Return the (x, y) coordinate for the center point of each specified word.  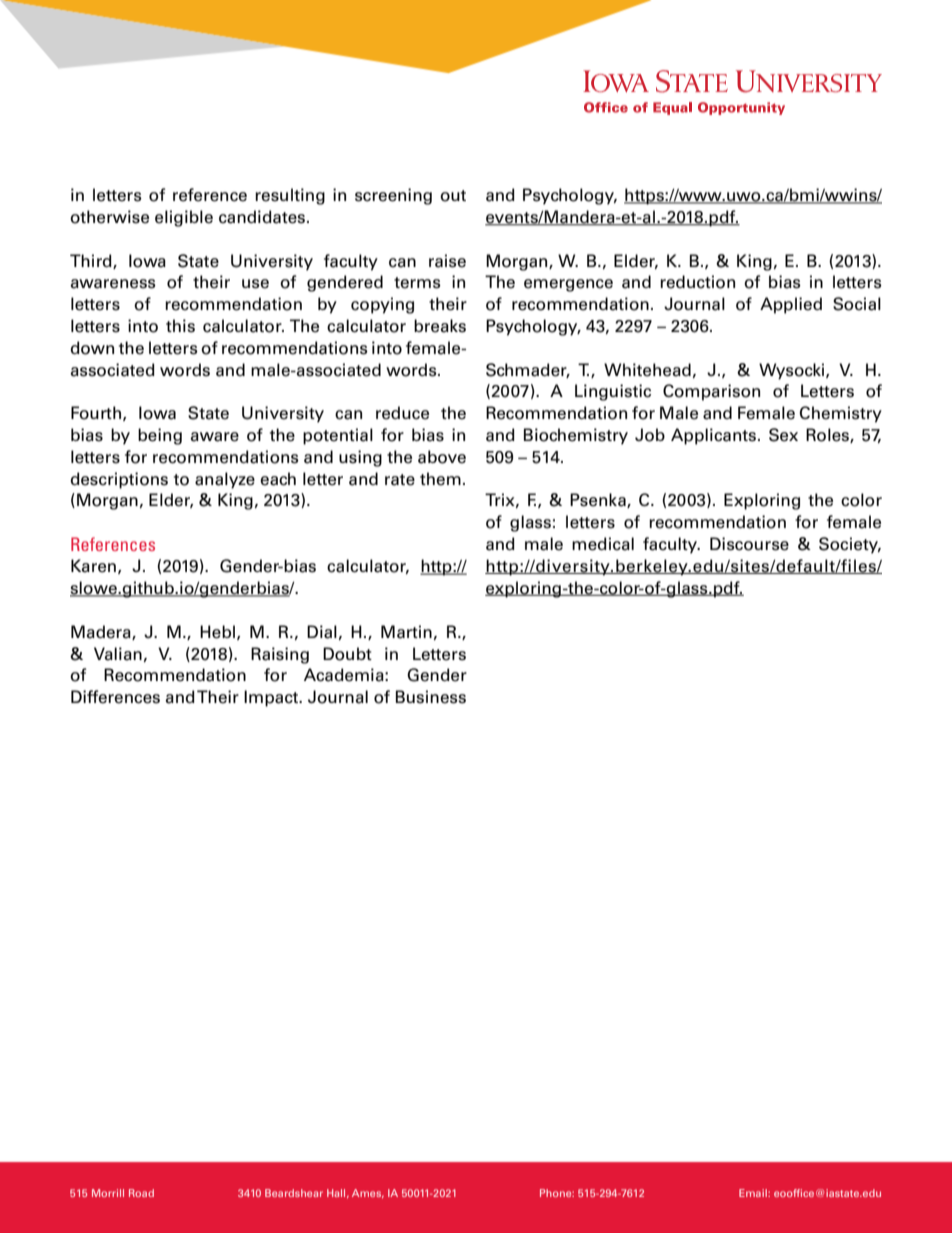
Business (431, 697)
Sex (783, 435)
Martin (406, 632)
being (160, 436)
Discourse (749, 544)
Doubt (347, 654)
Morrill (108, 1193)
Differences (115, 697)
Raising (280, 655)
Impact (272, 698)
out (453, 196)
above (442, 457)
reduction (697, 282)
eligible (184, 218)
